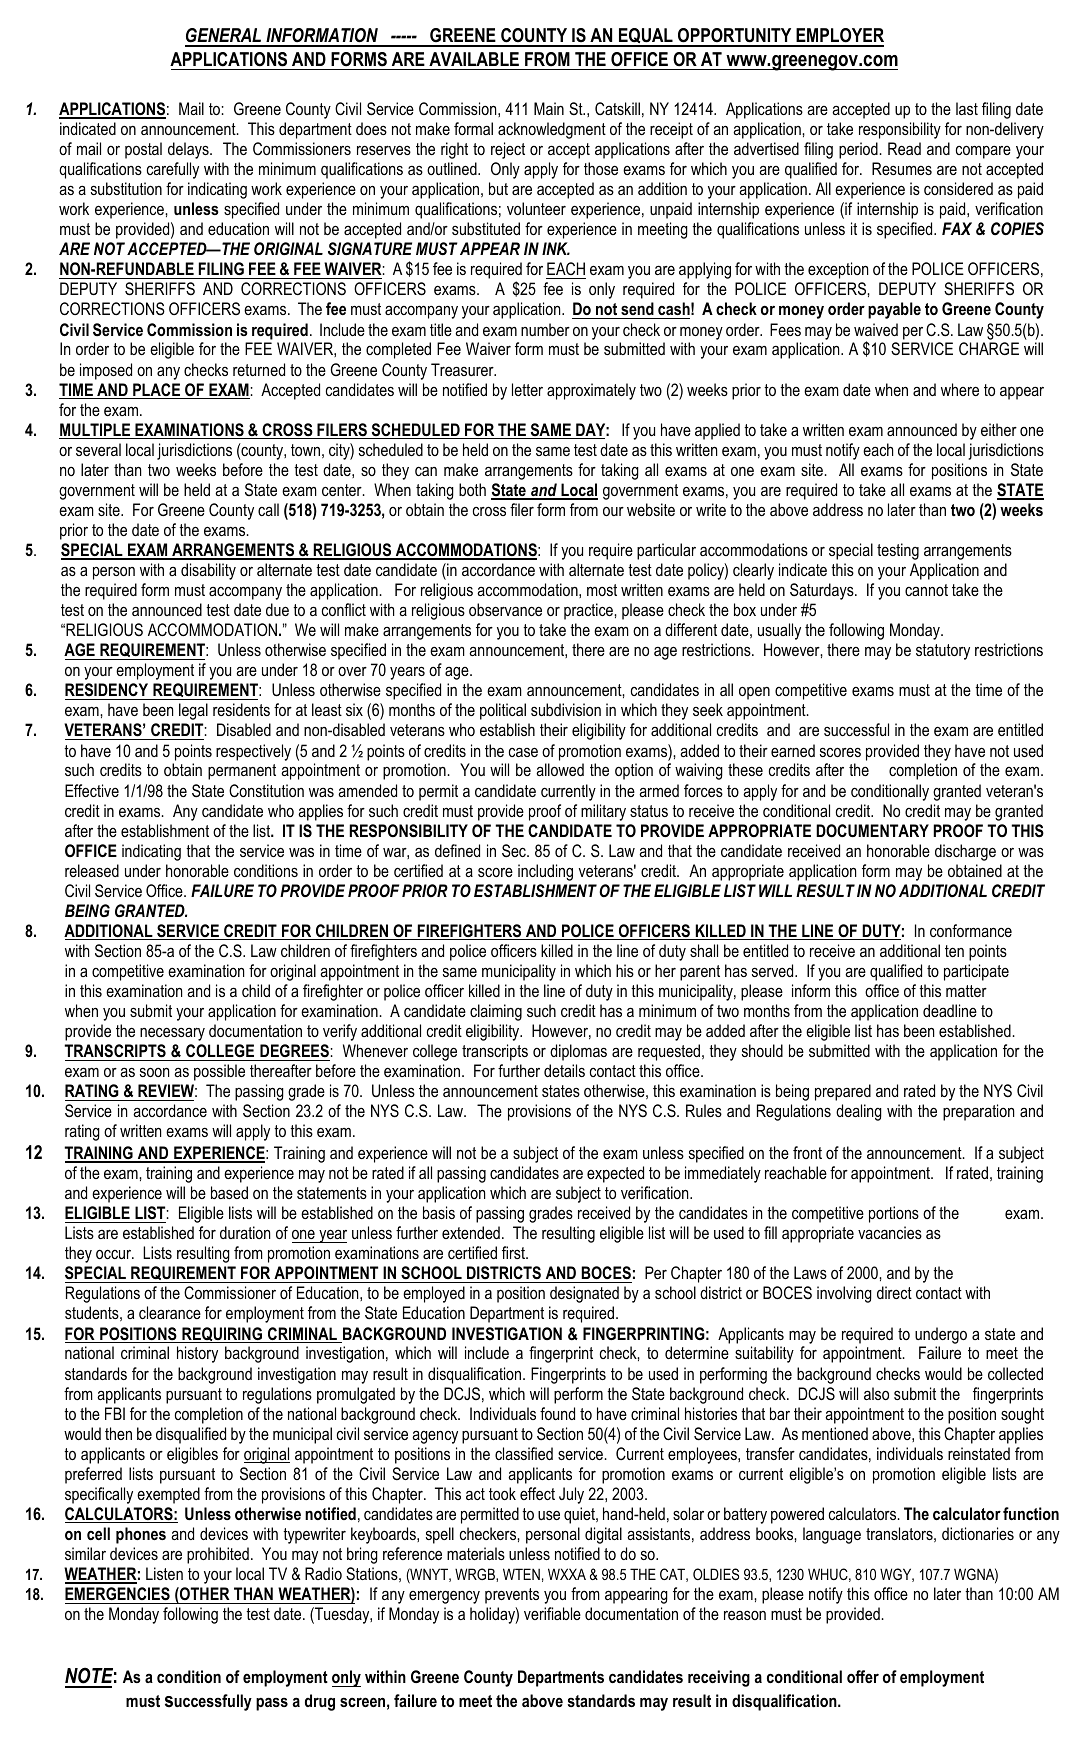 This image has height=1761, width=1069. What do you see at coordinates (98, 449) in the image?
I see `several` at bounding box center [98, 449].
